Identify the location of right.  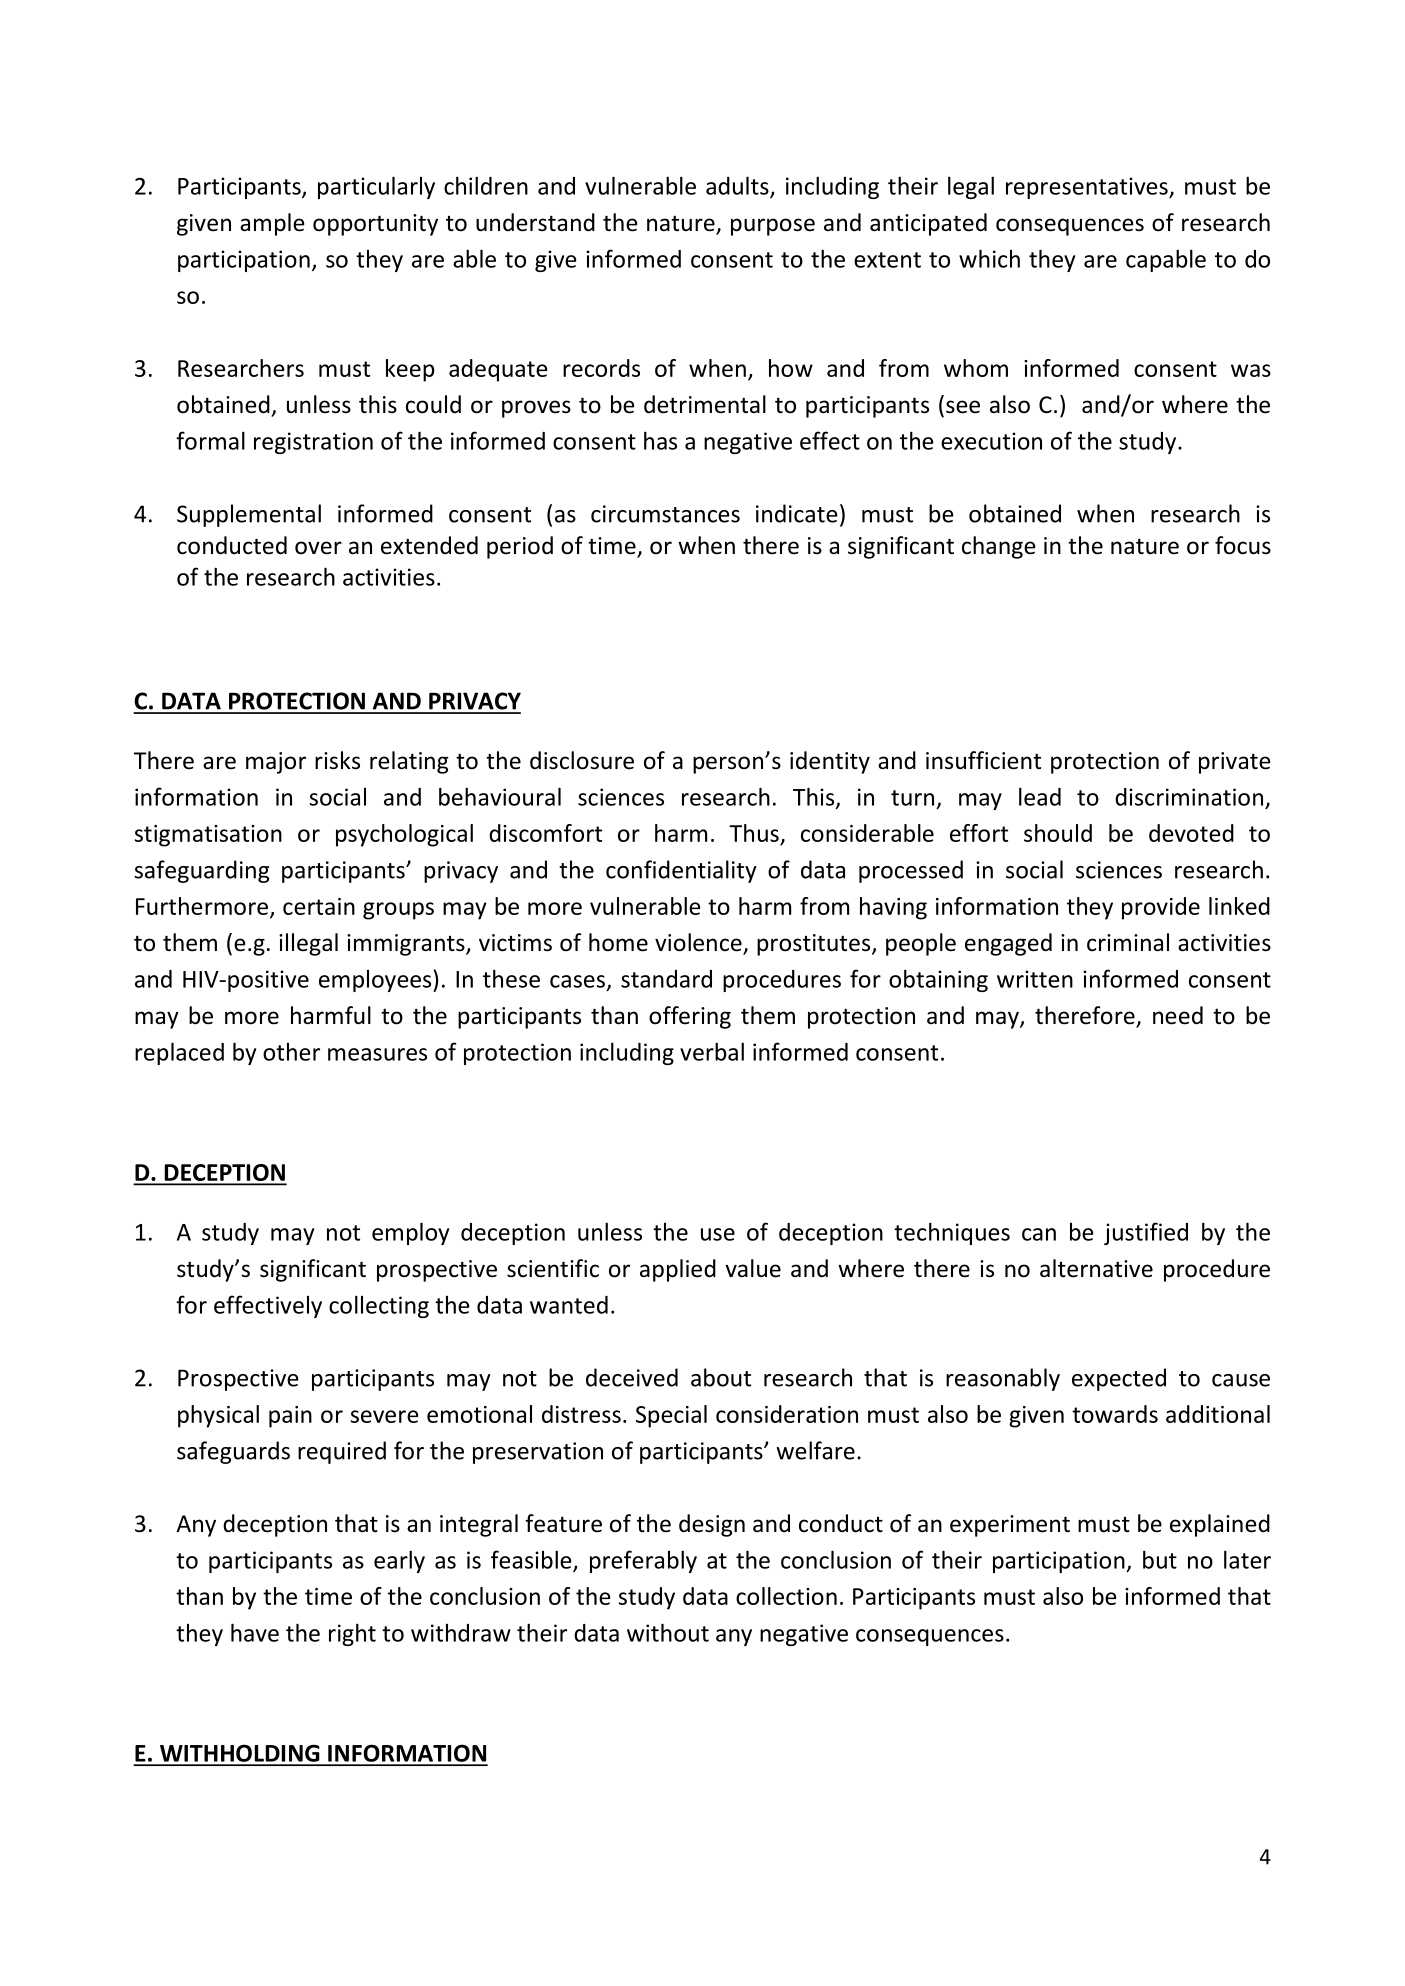
(352, 1634).
